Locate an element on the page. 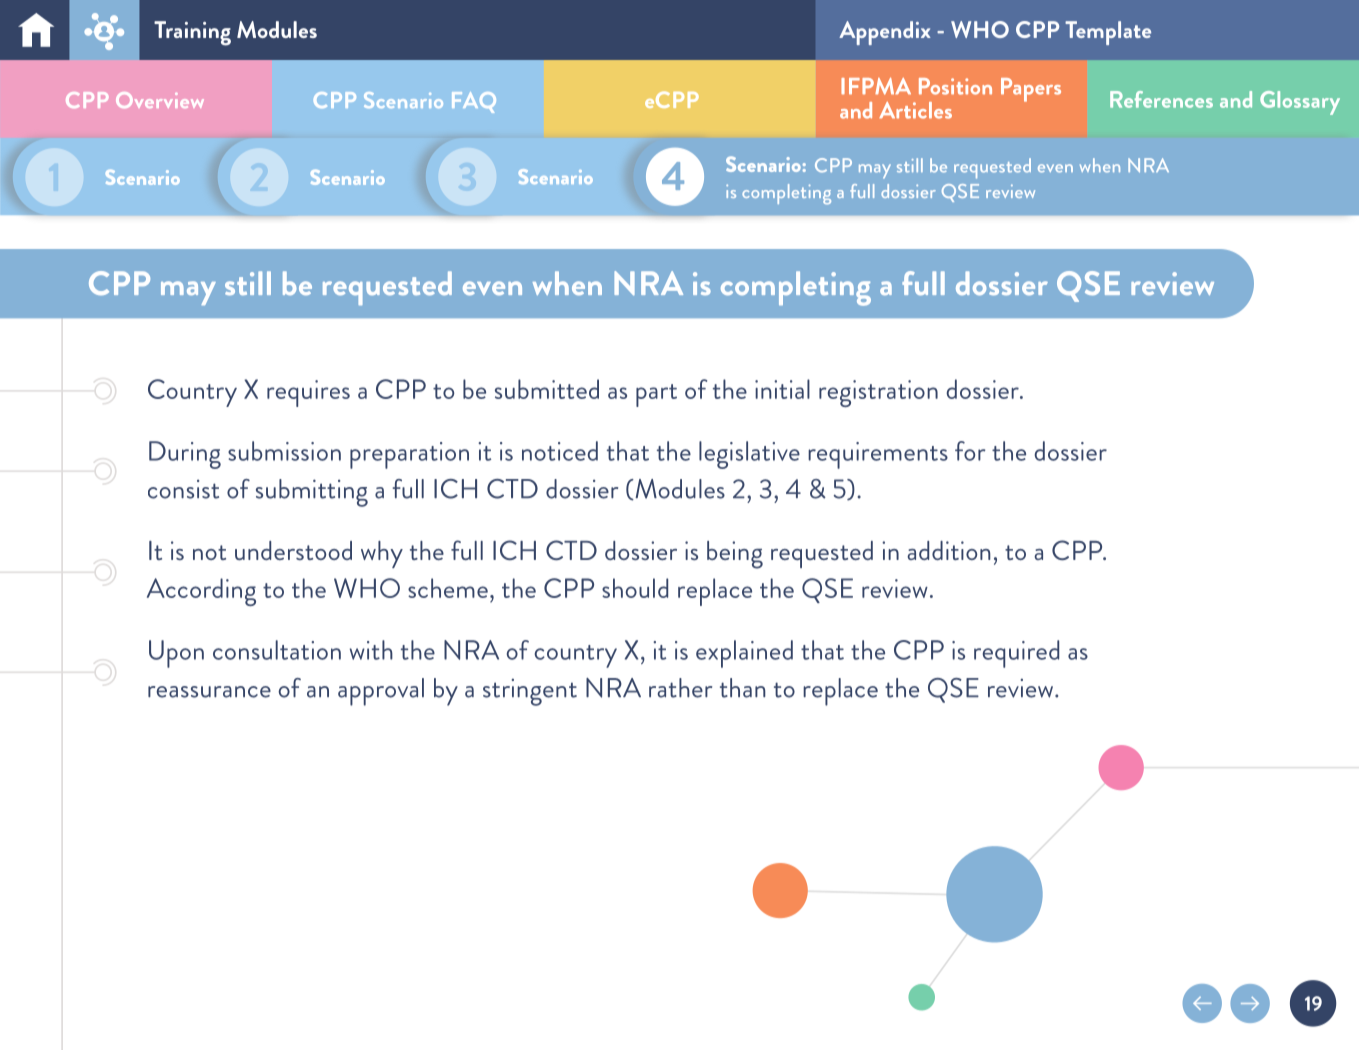  Training is located at coordinates (192, 33).
